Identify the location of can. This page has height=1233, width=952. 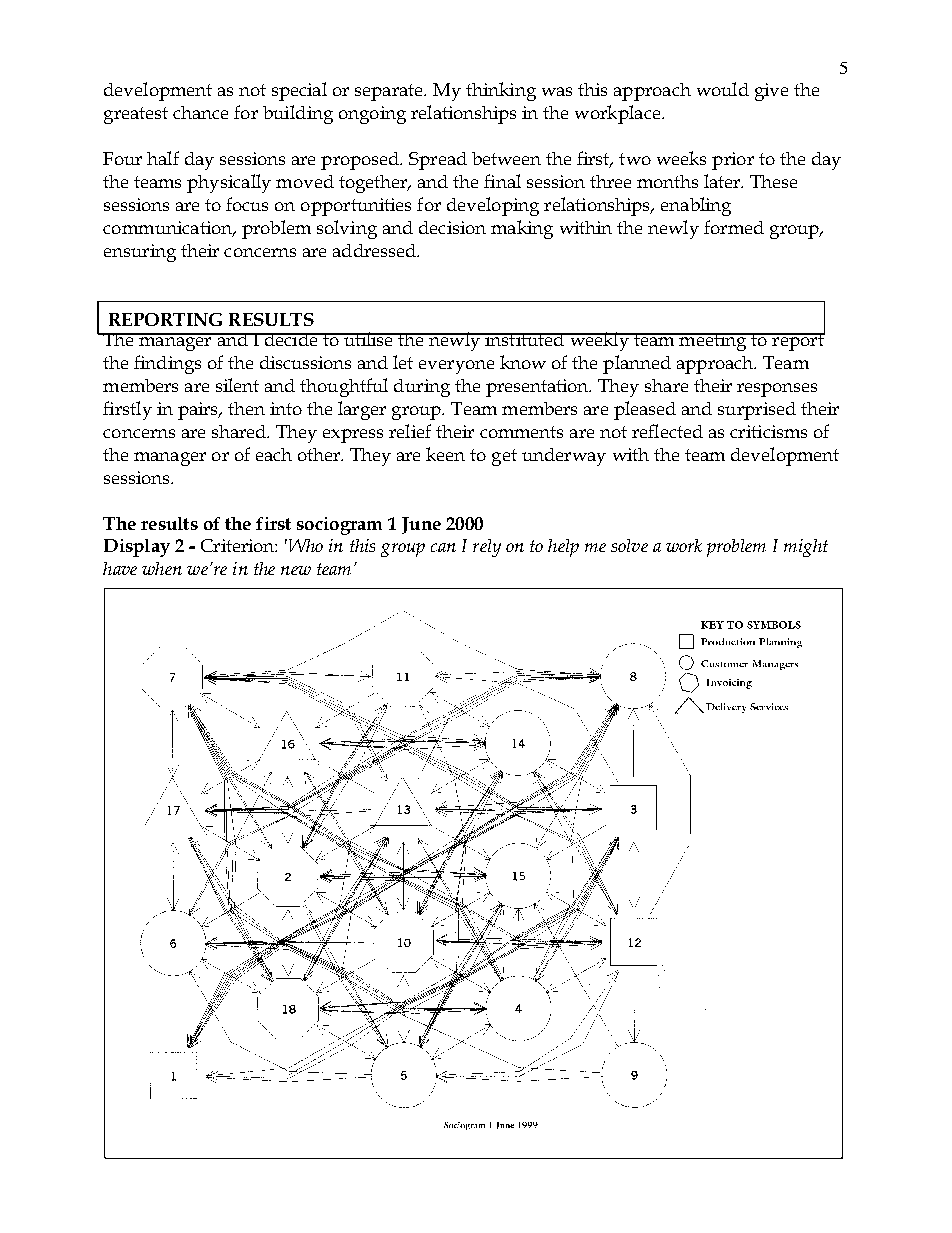
(443, 547).
